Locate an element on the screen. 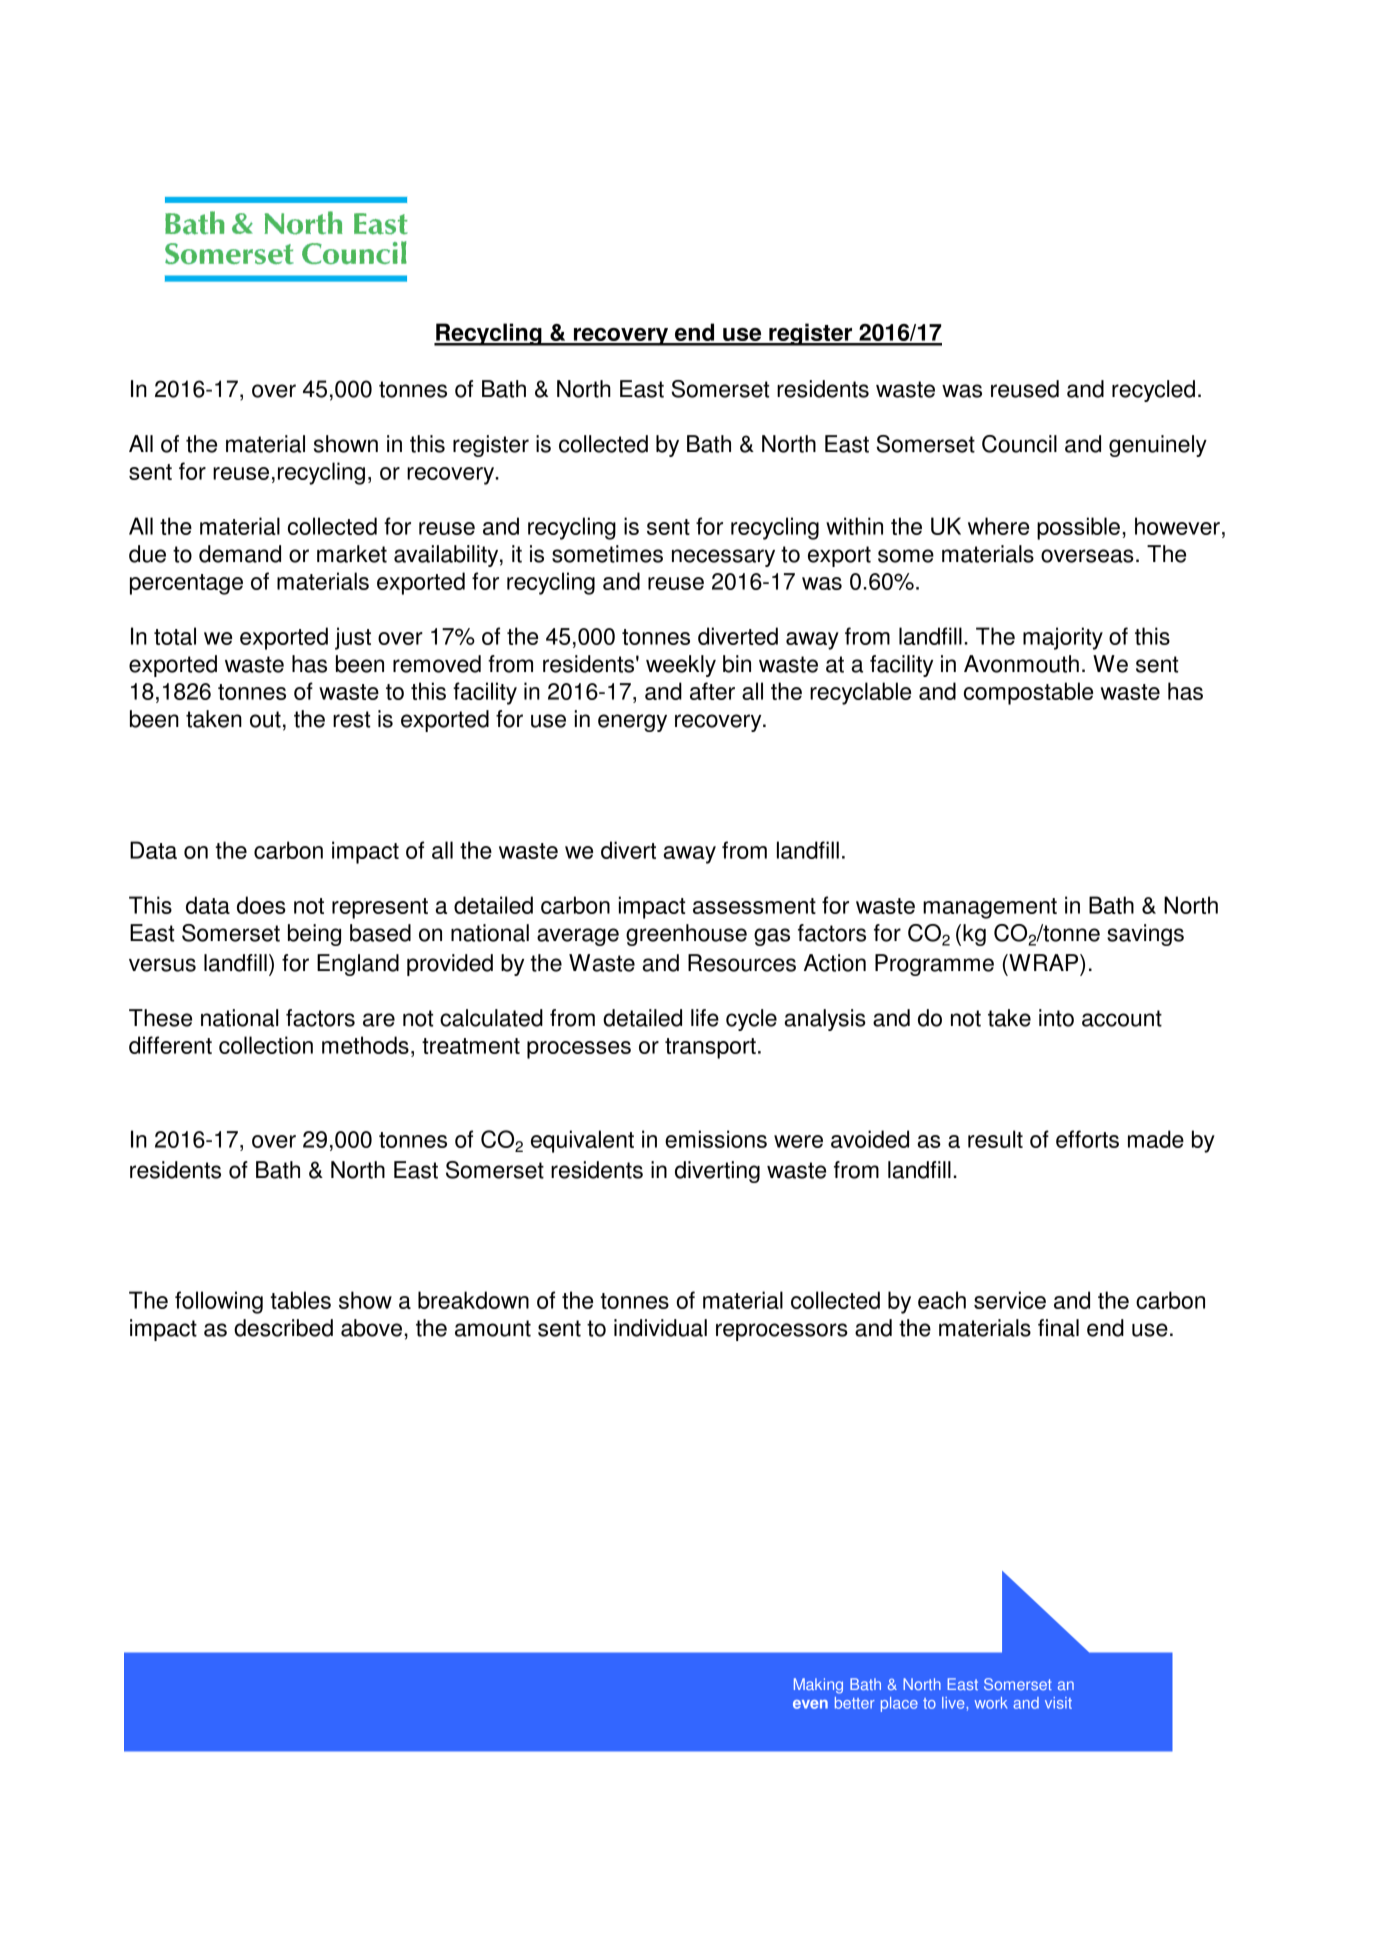 The height and width of the screenshot is (1948, 1376). Making is located at coordinates (818, 1686).
